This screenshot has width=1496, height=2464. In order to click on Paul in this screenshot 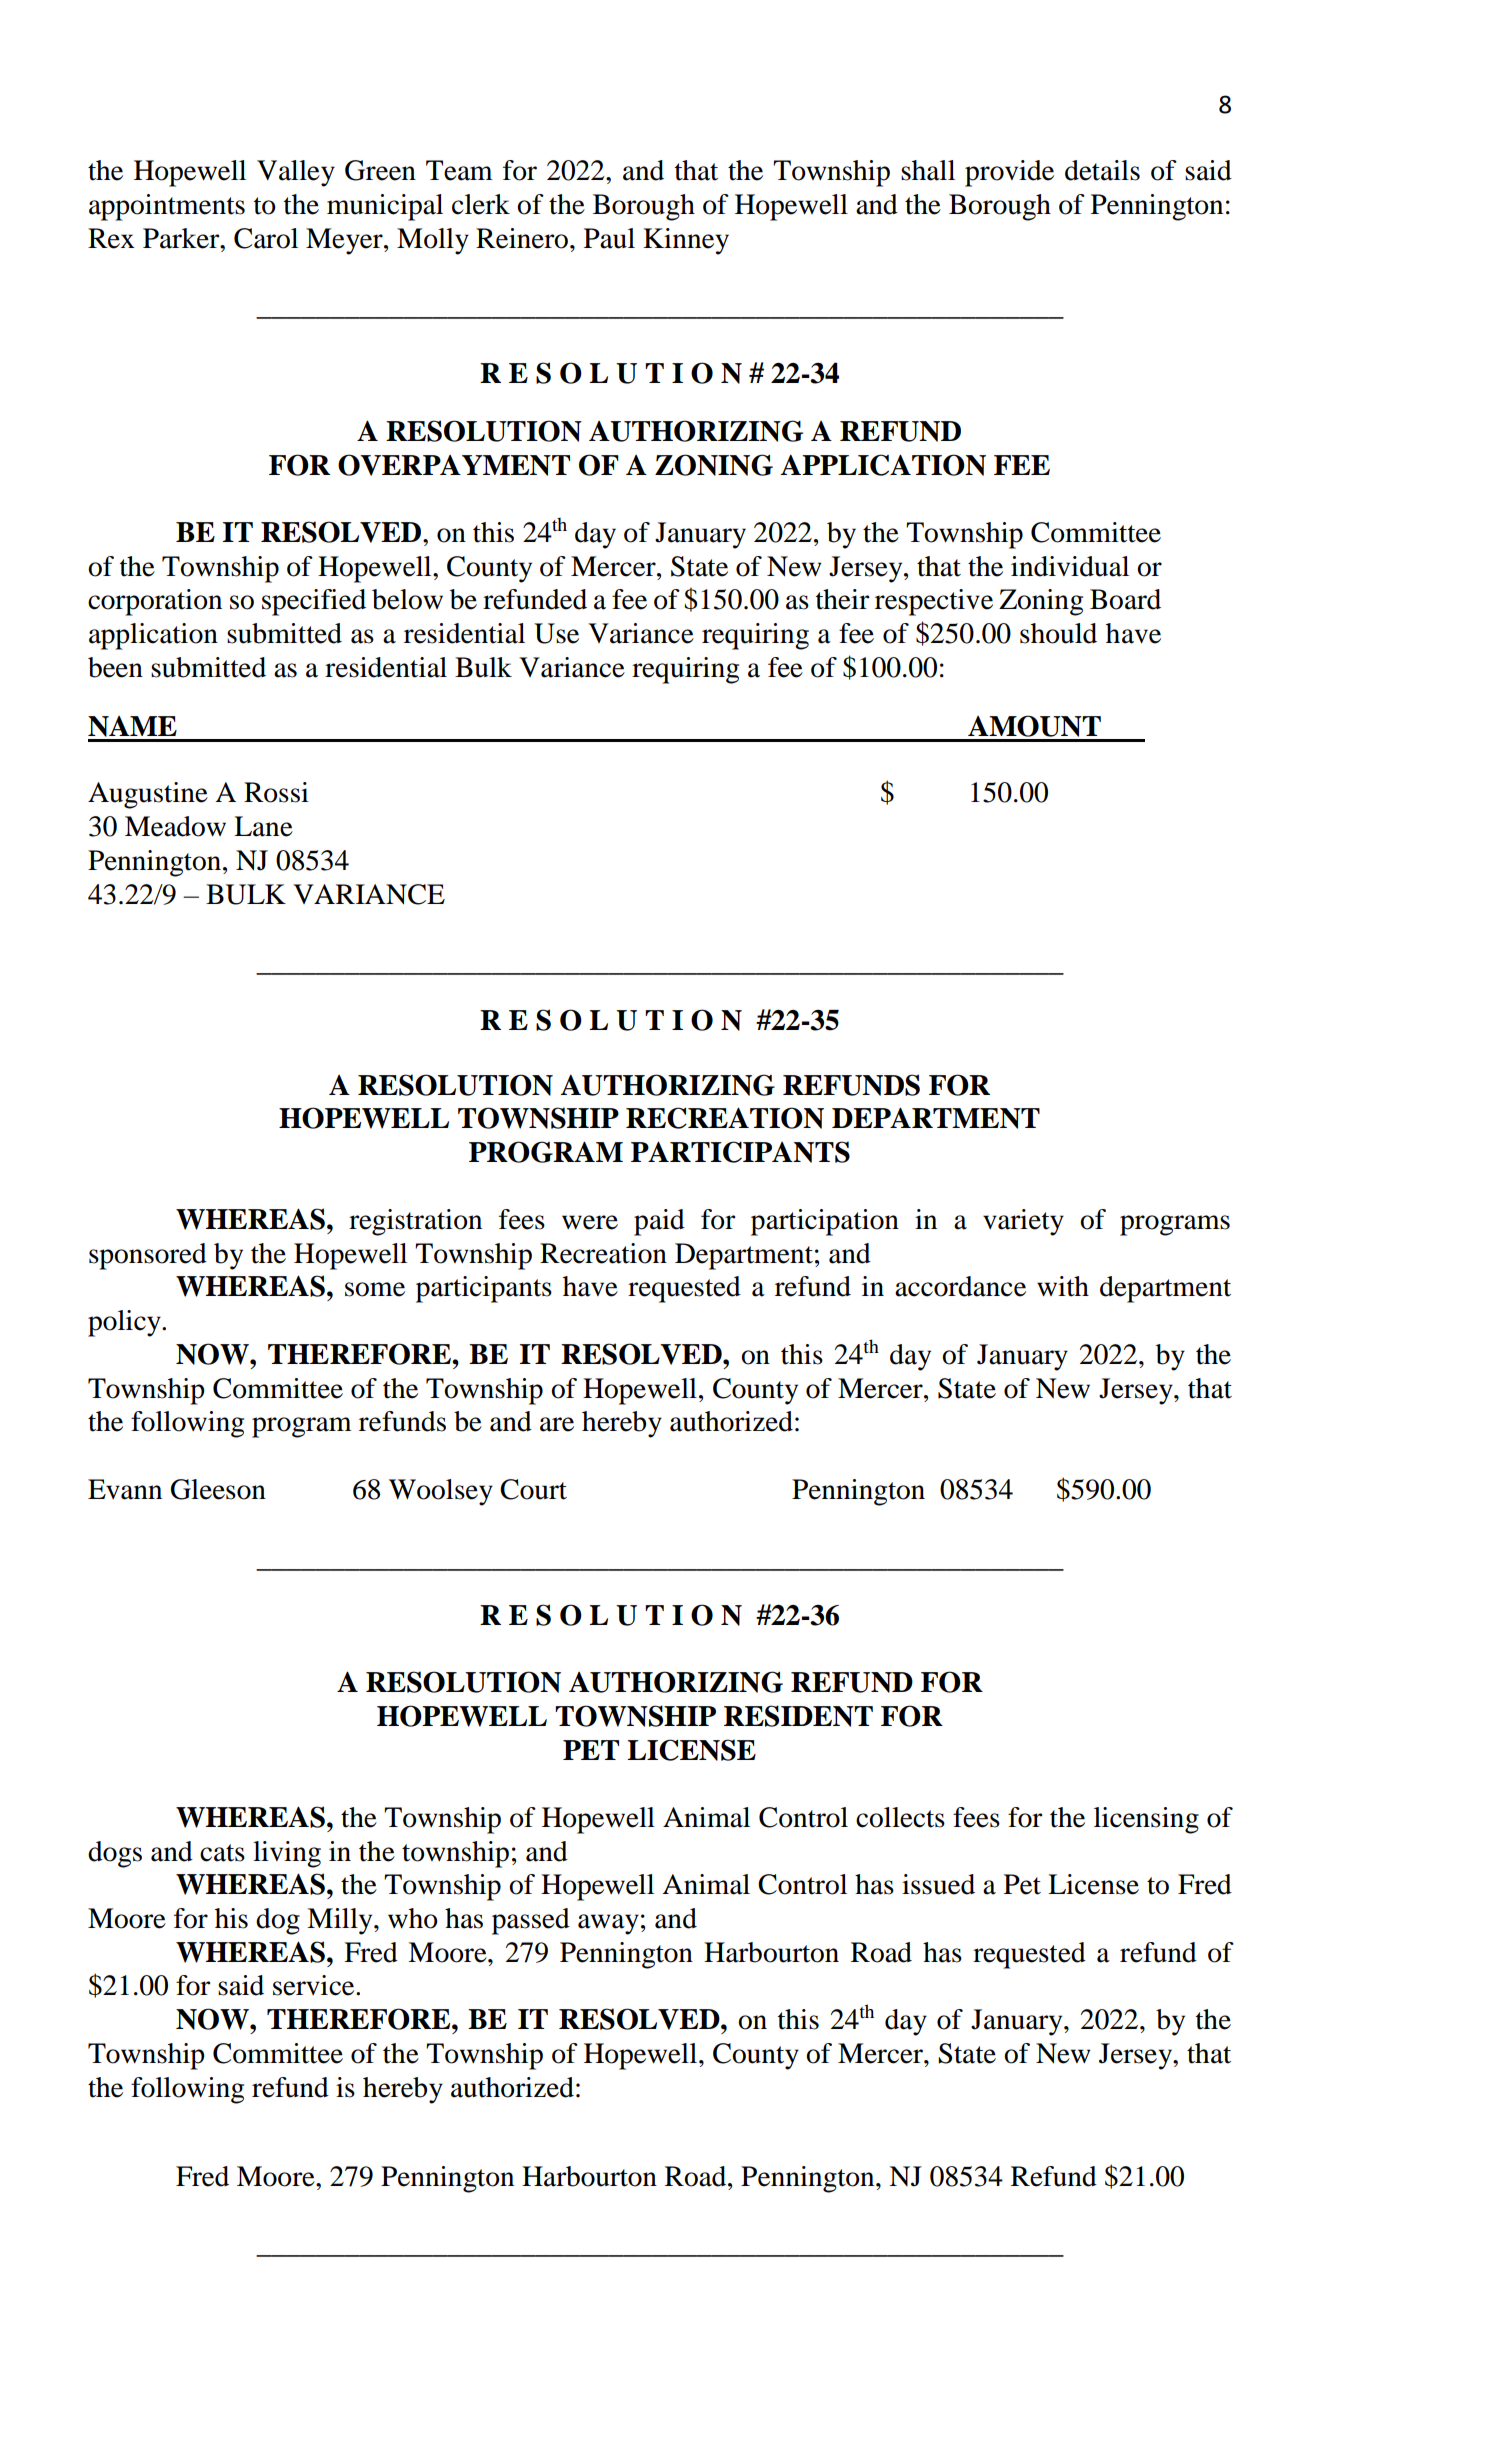, I will do `click(609, 238)`.
